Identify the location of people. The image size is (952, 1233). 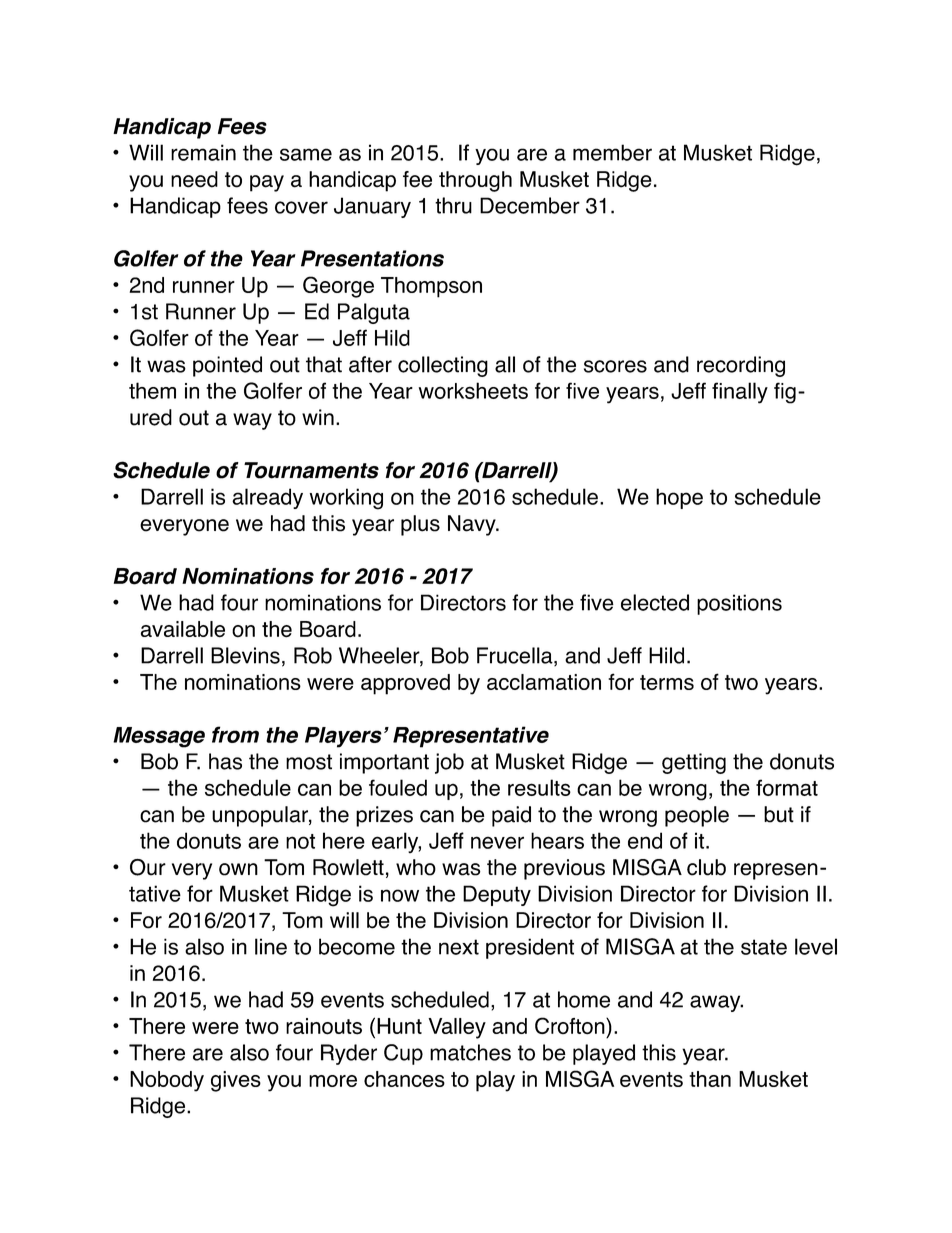
(697, 816).
